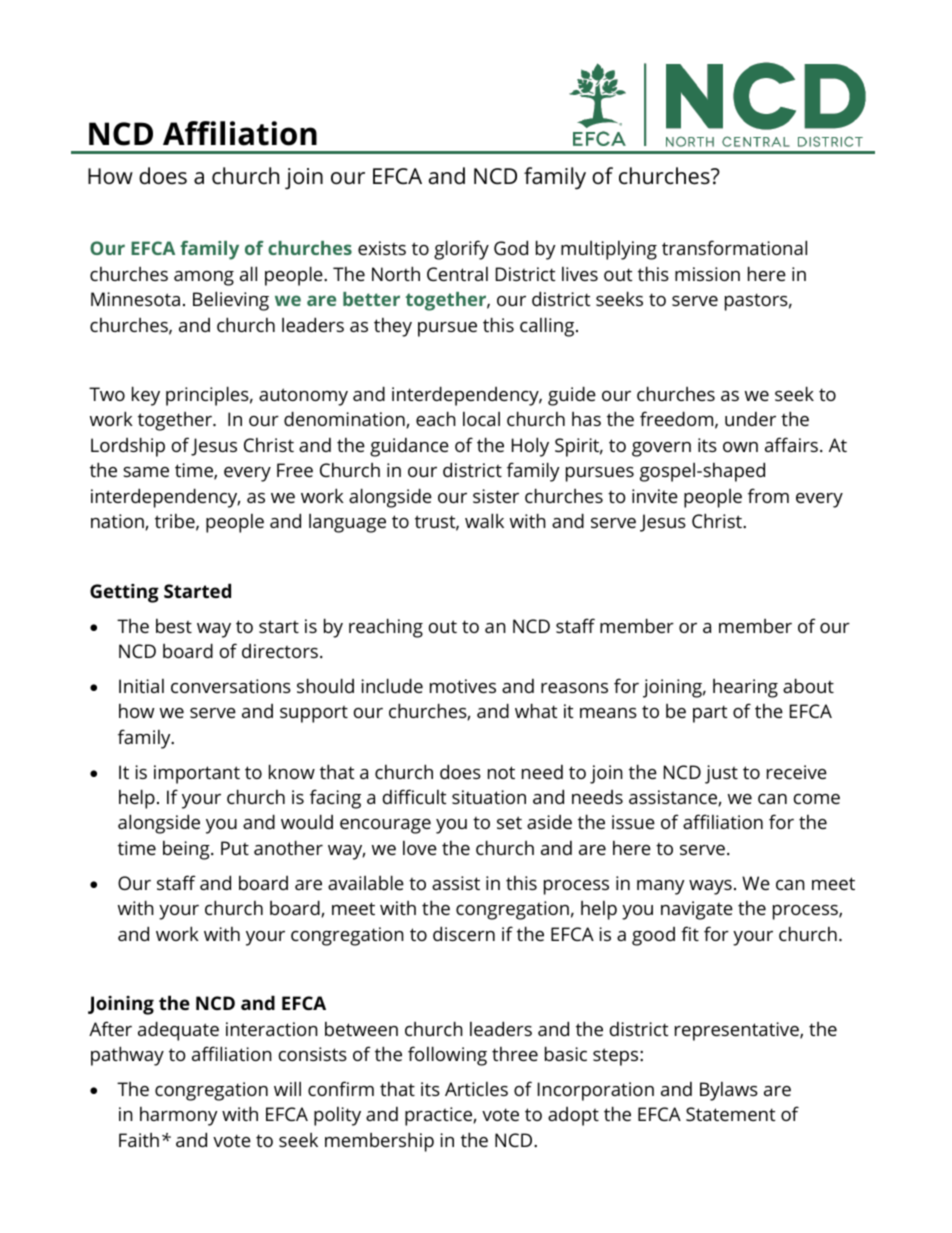 This document has height=1233, width=952. What do you see at coordinates (710, 887) in the document?
I see `ways` at bounding box center [710, 887].
